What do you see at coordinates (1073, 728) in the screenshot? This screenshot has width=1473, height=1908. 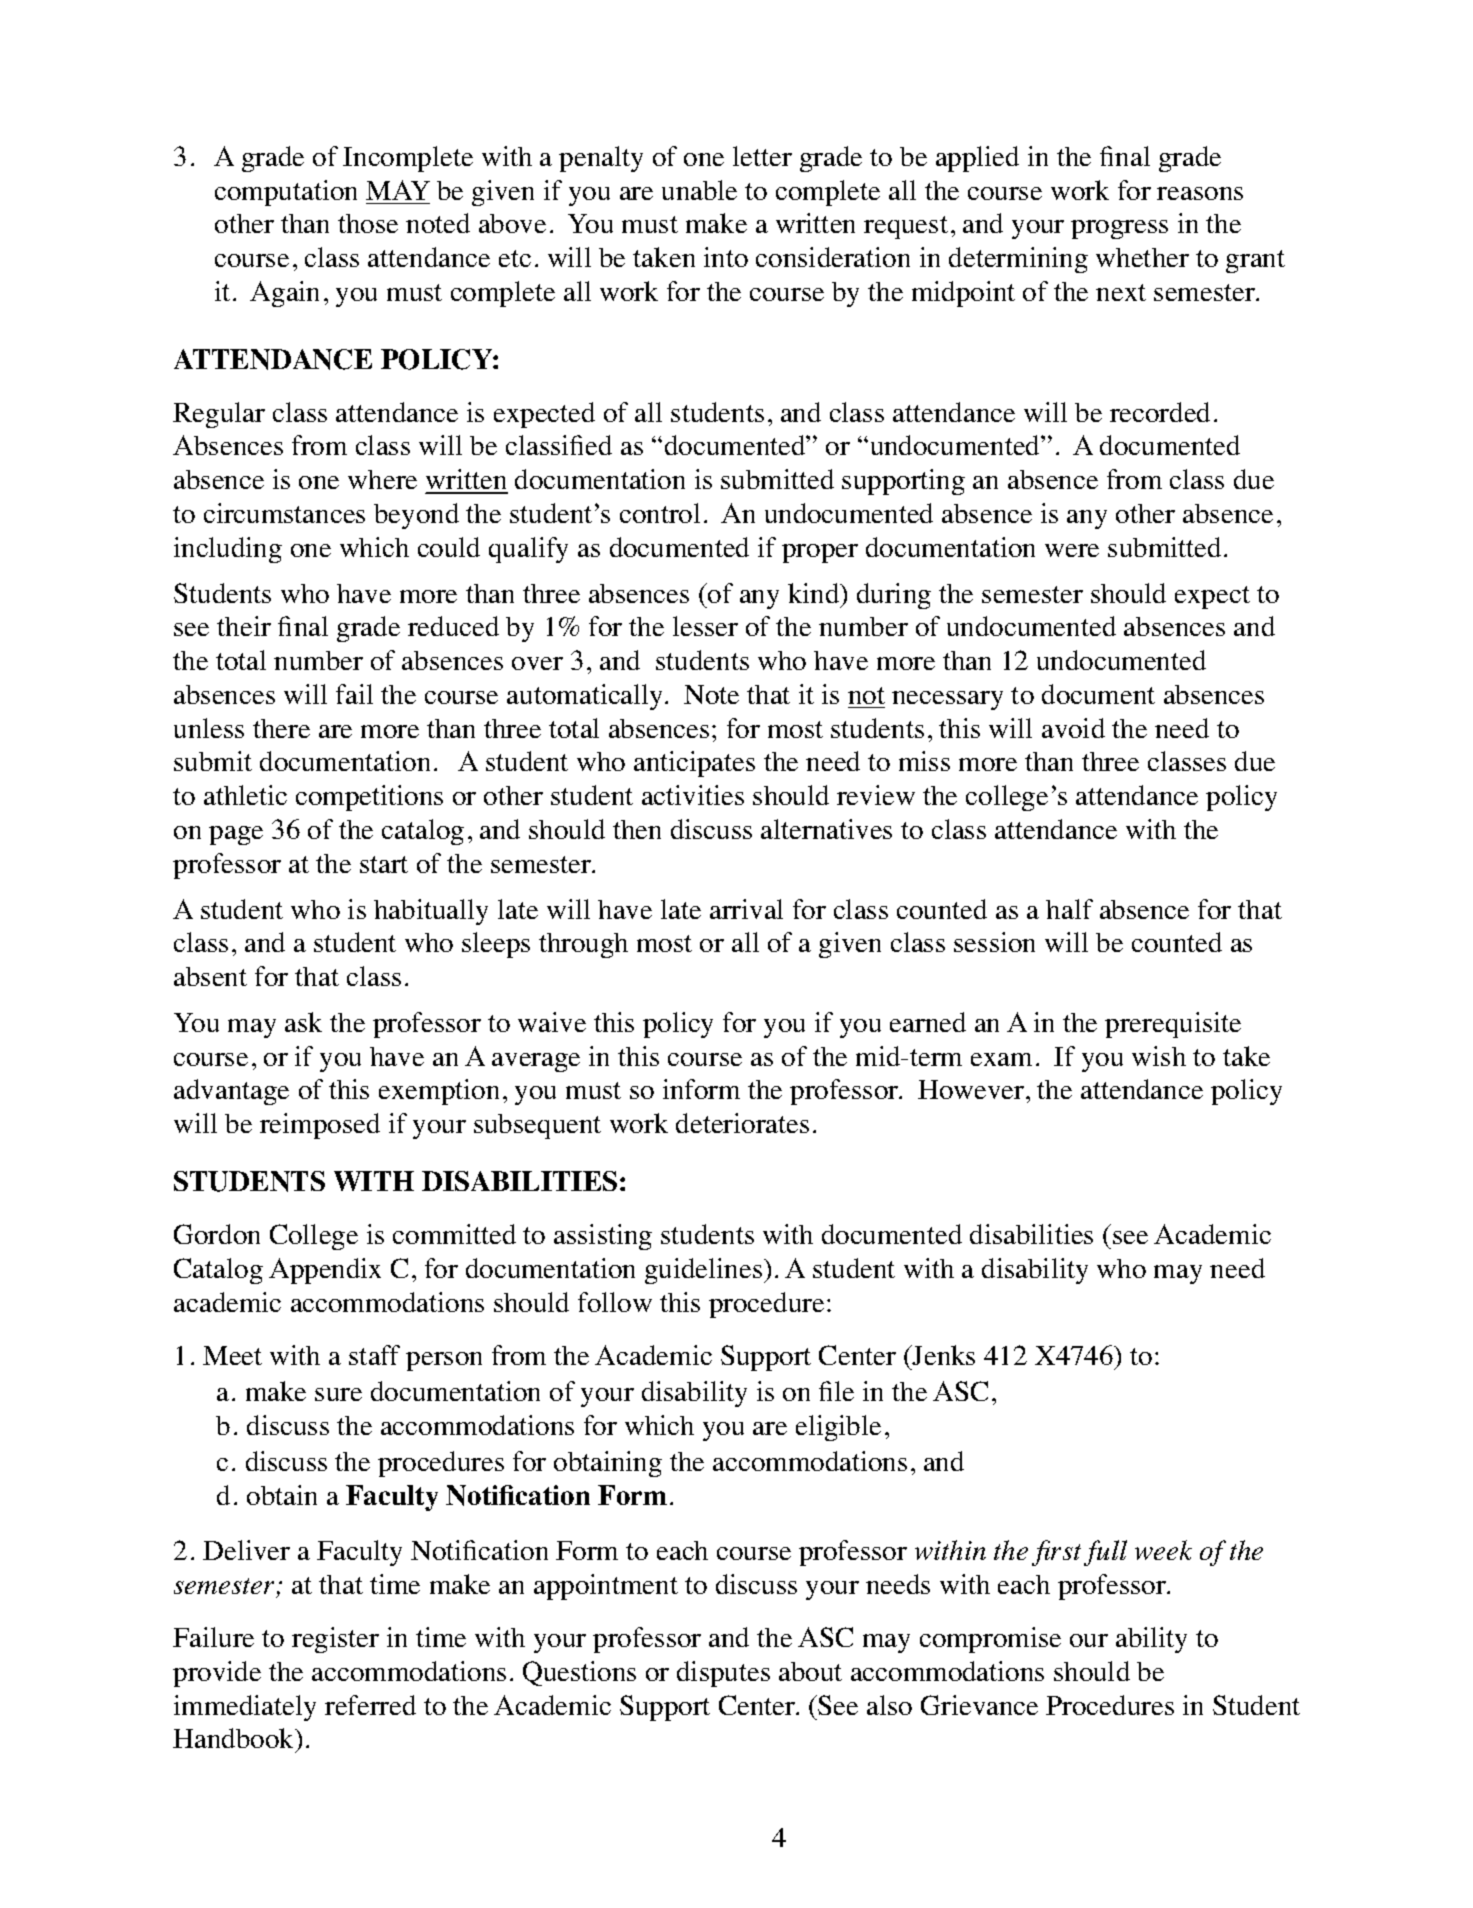 I see `avoid` at bounding box center [1073, 728].
